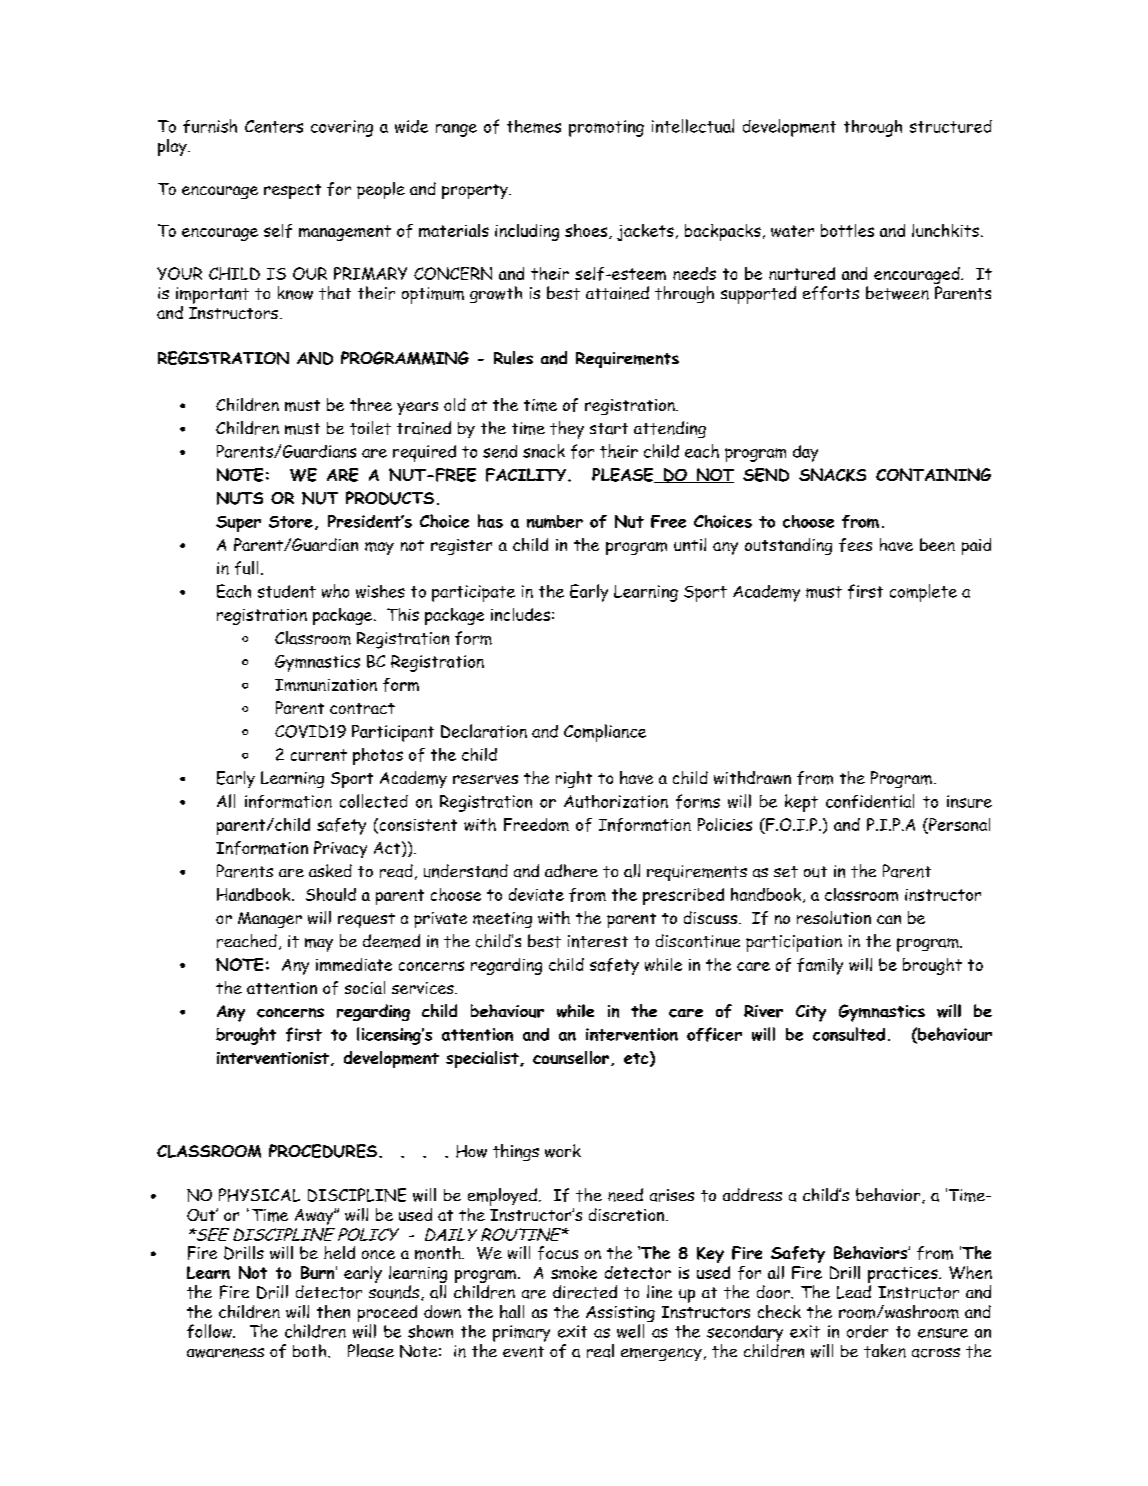  What do you see at coordinates (292, 191) in the document?
I see `respect` at bounding box center [292, 191].
